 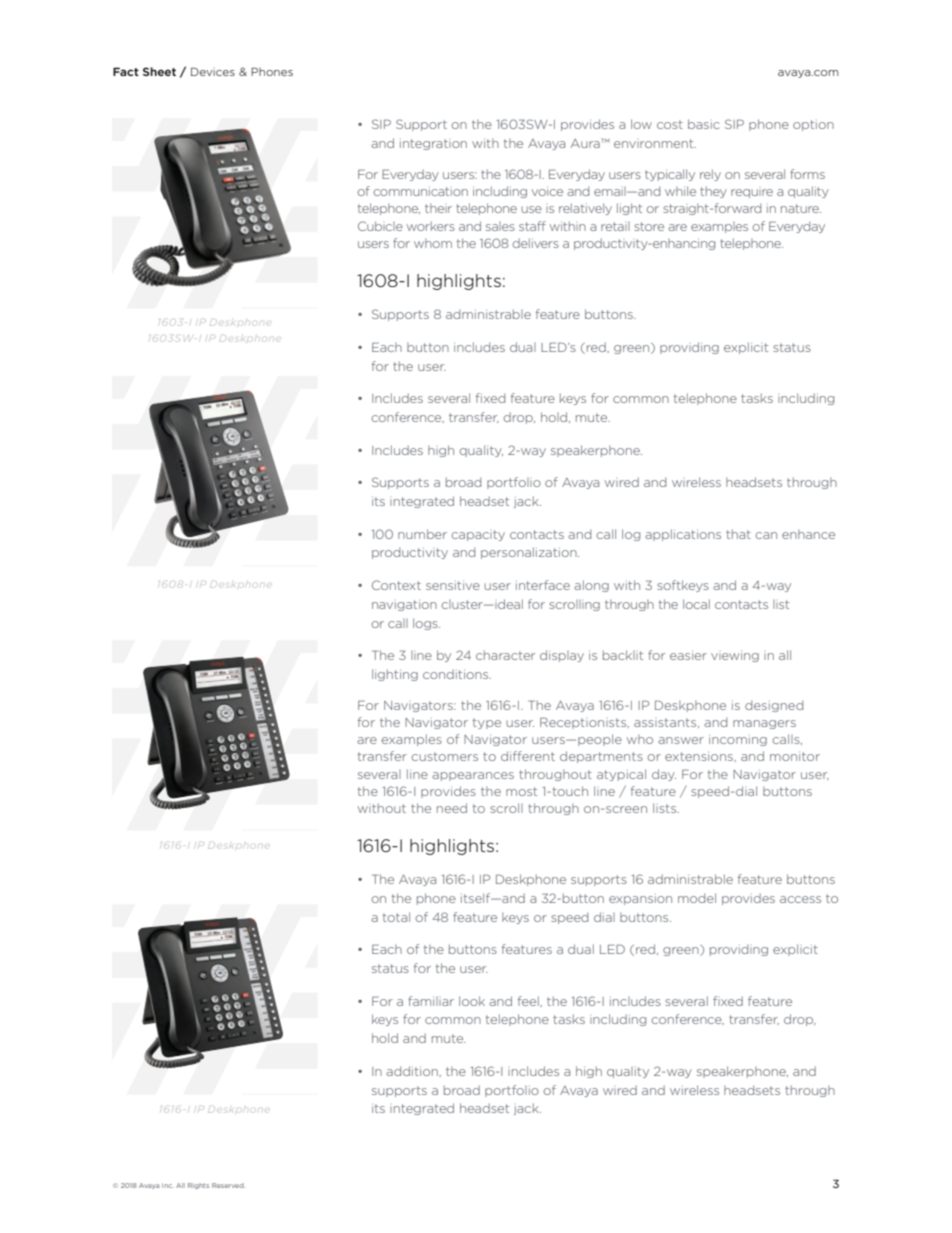 I want to click on capacity, so click(x=478, y=535).
